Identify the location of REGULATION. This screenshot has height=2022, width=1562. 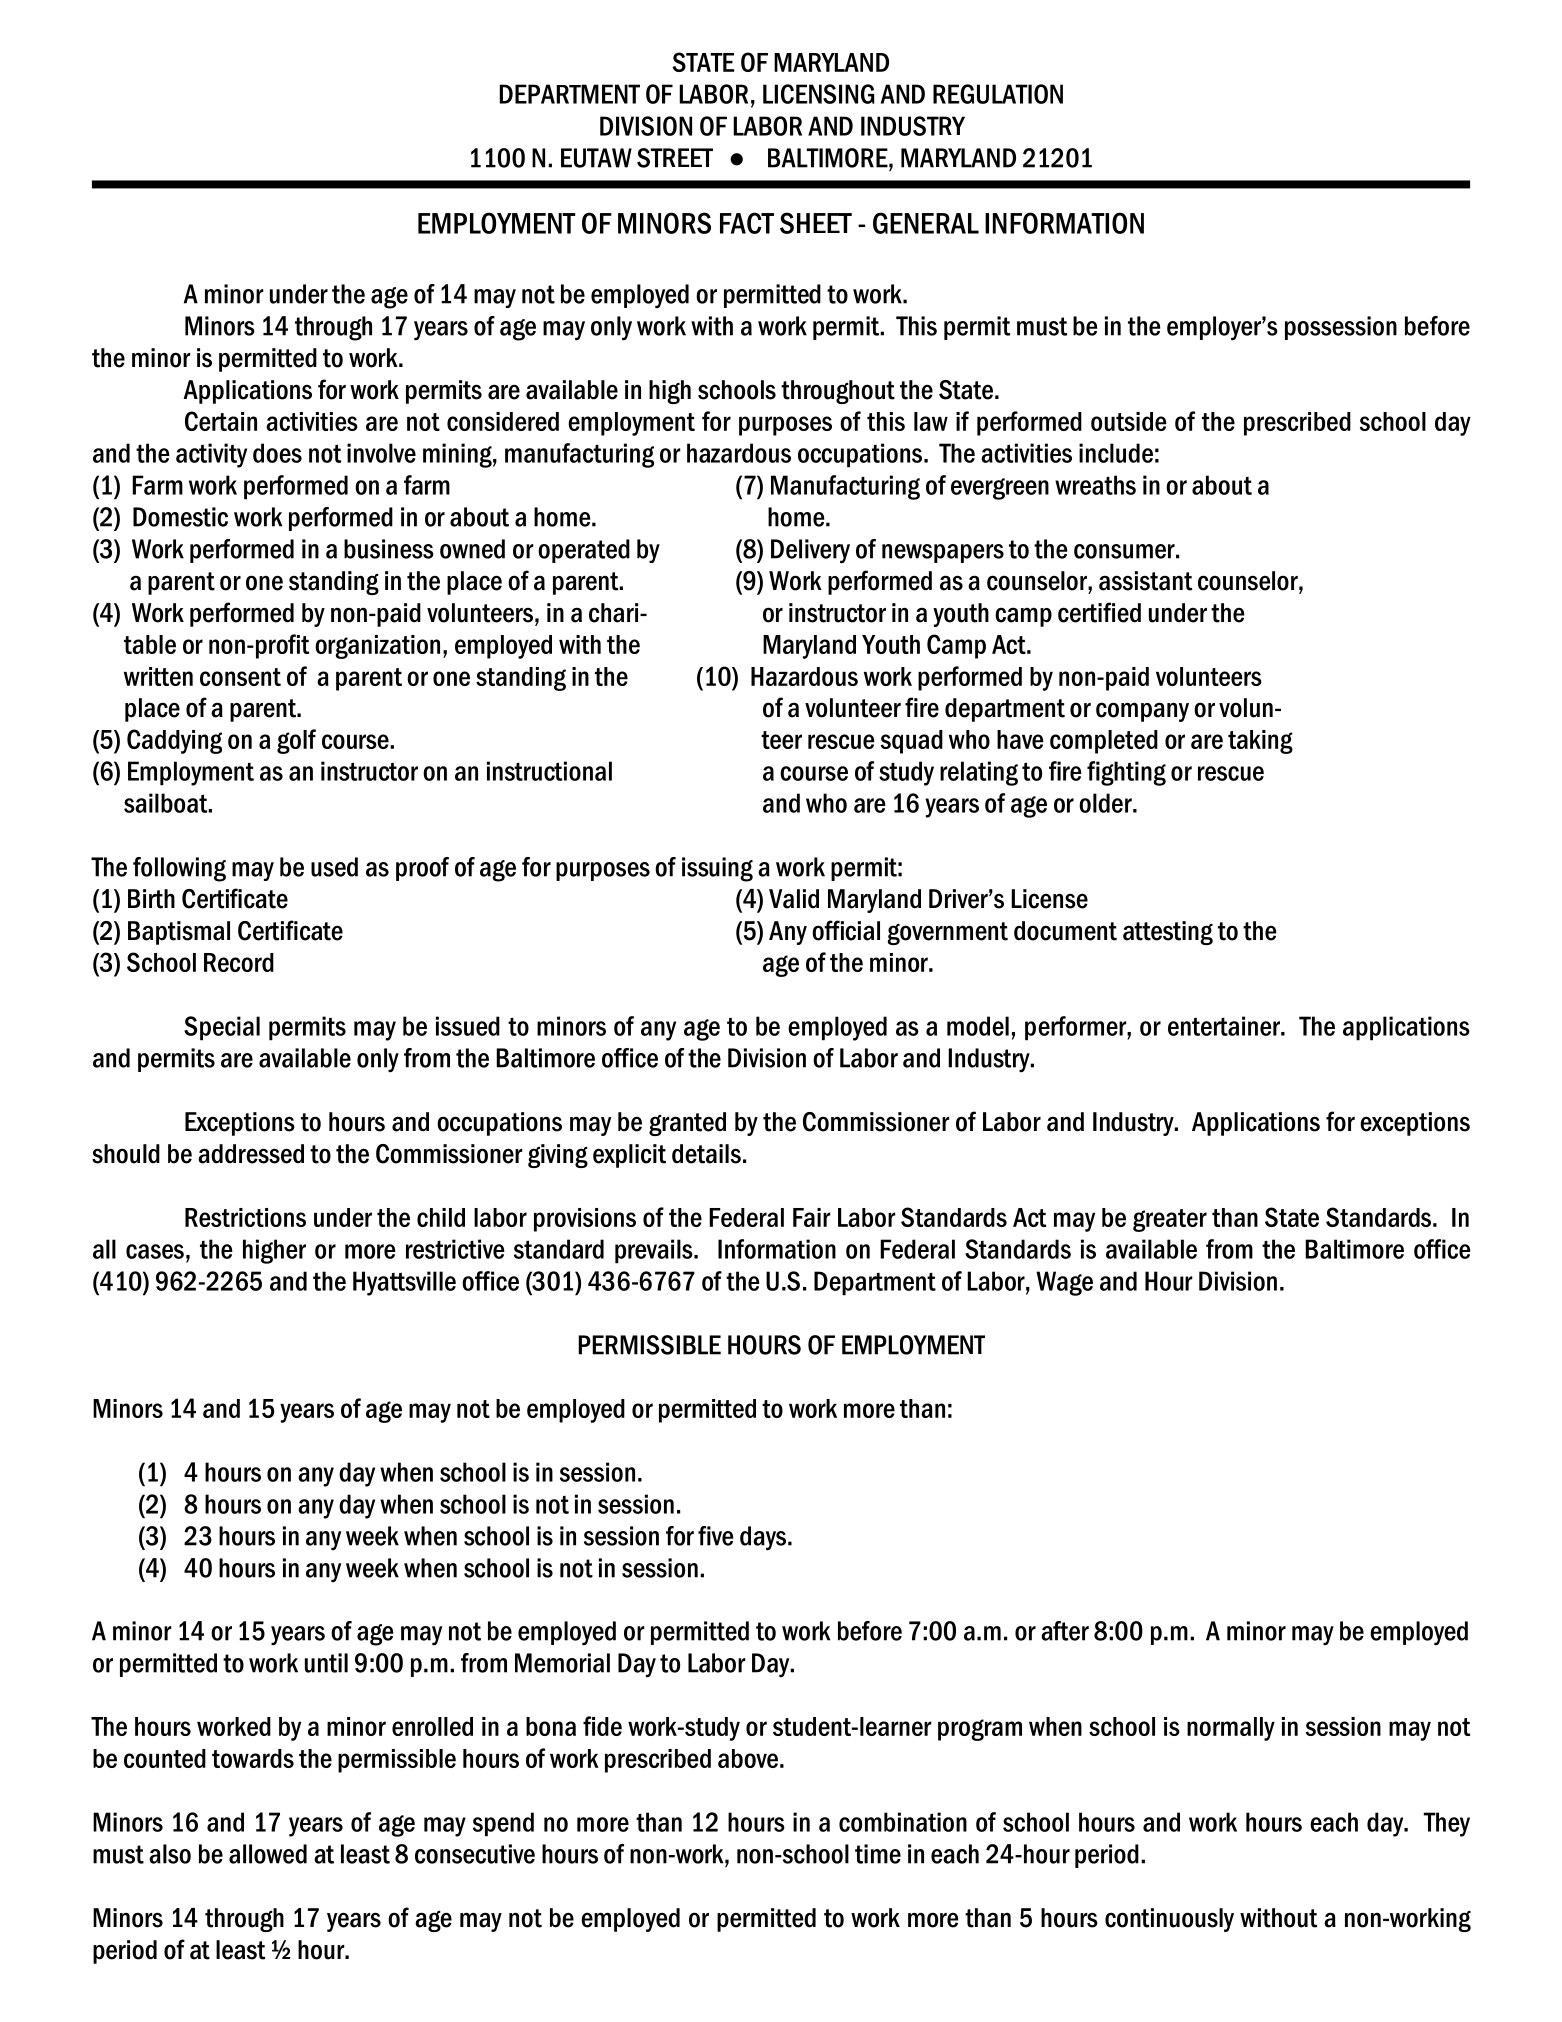
(998, 94).
